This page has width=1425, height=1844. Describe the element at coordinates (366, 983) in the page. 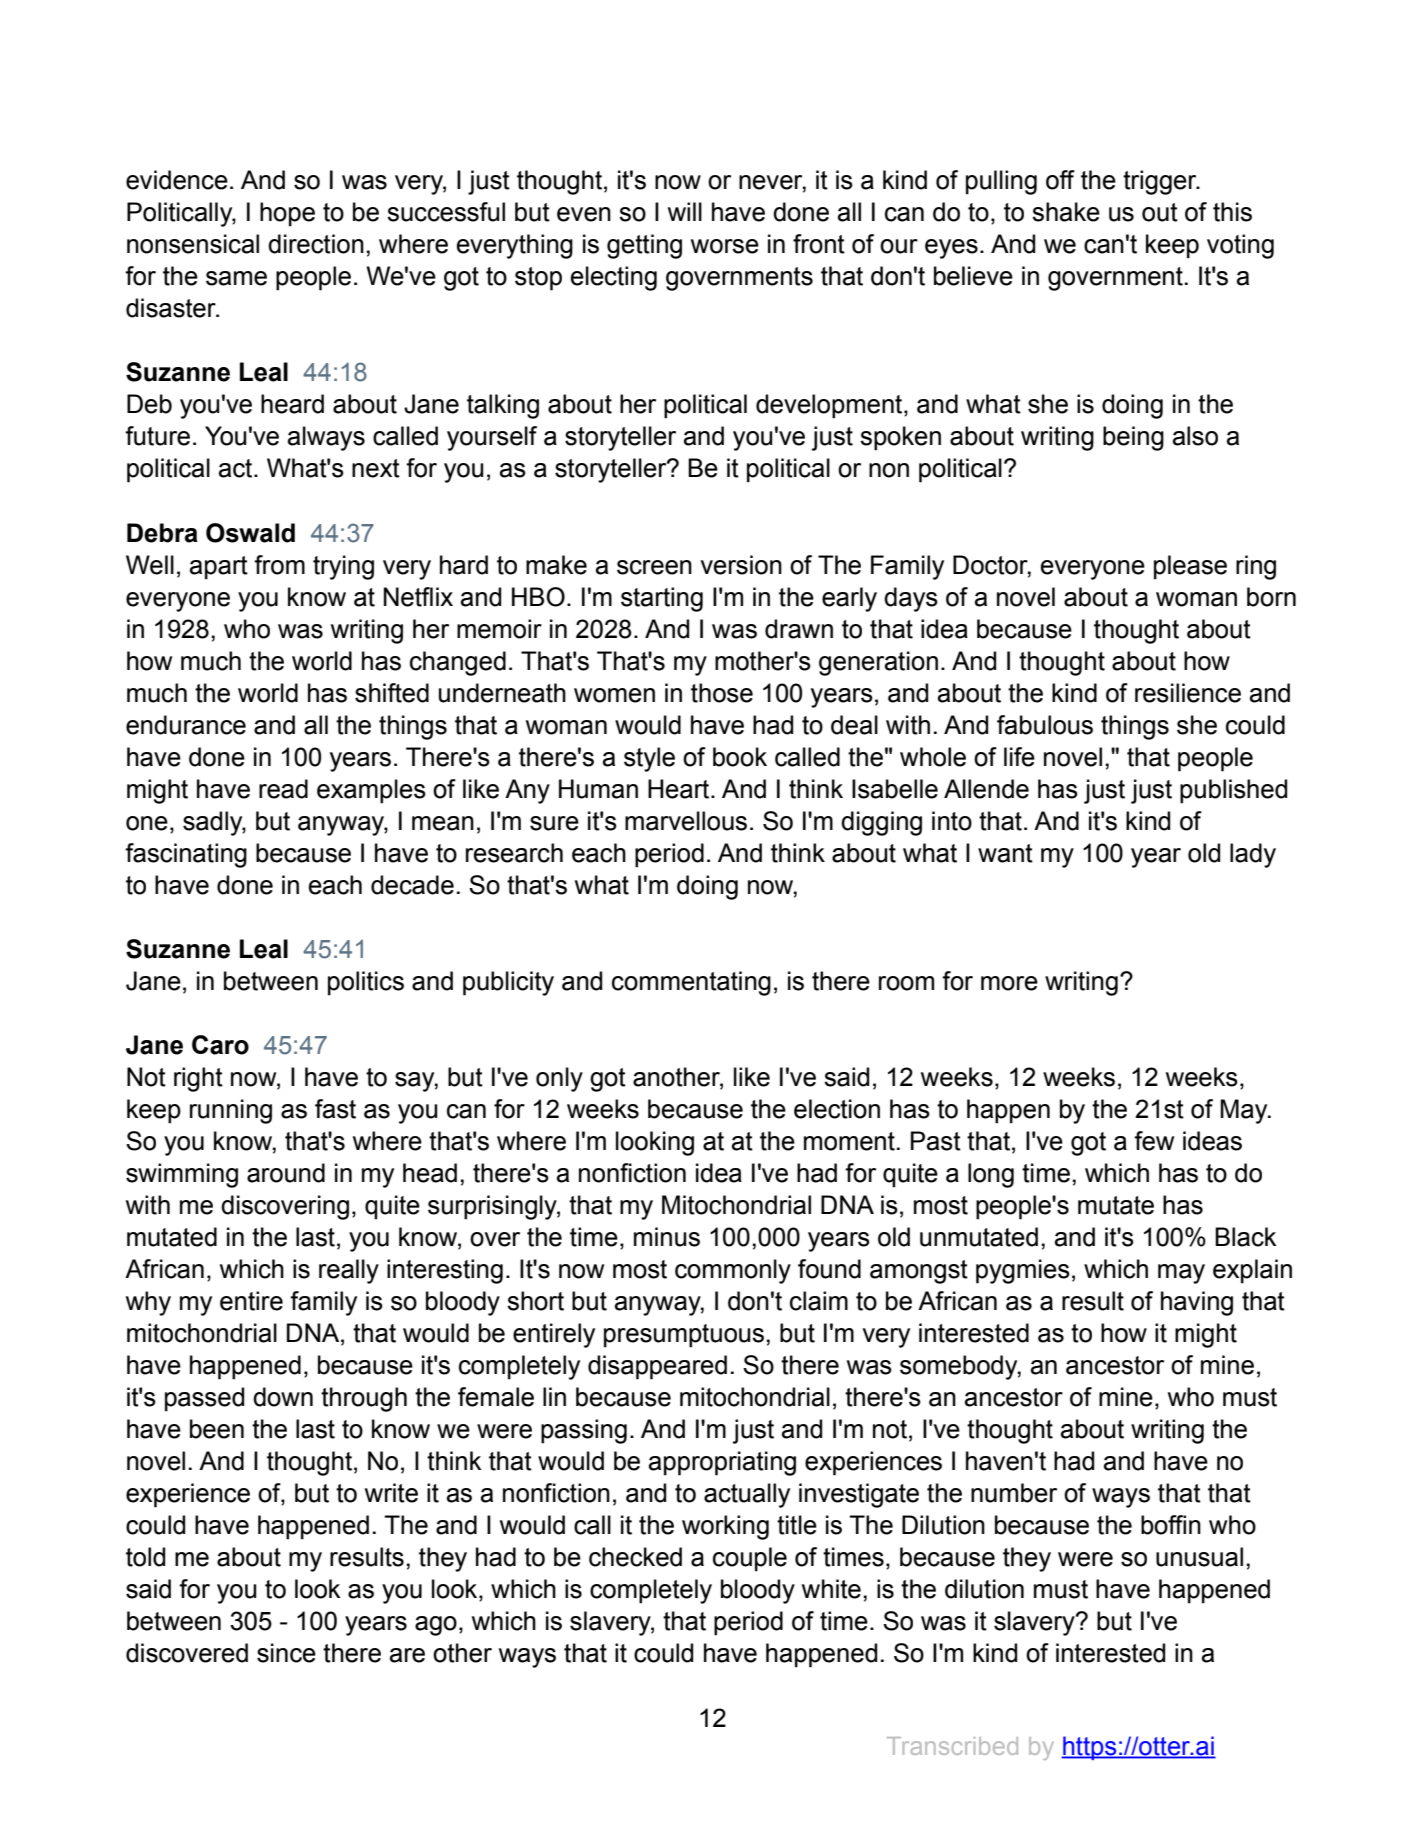

I see `politics` at that location.
